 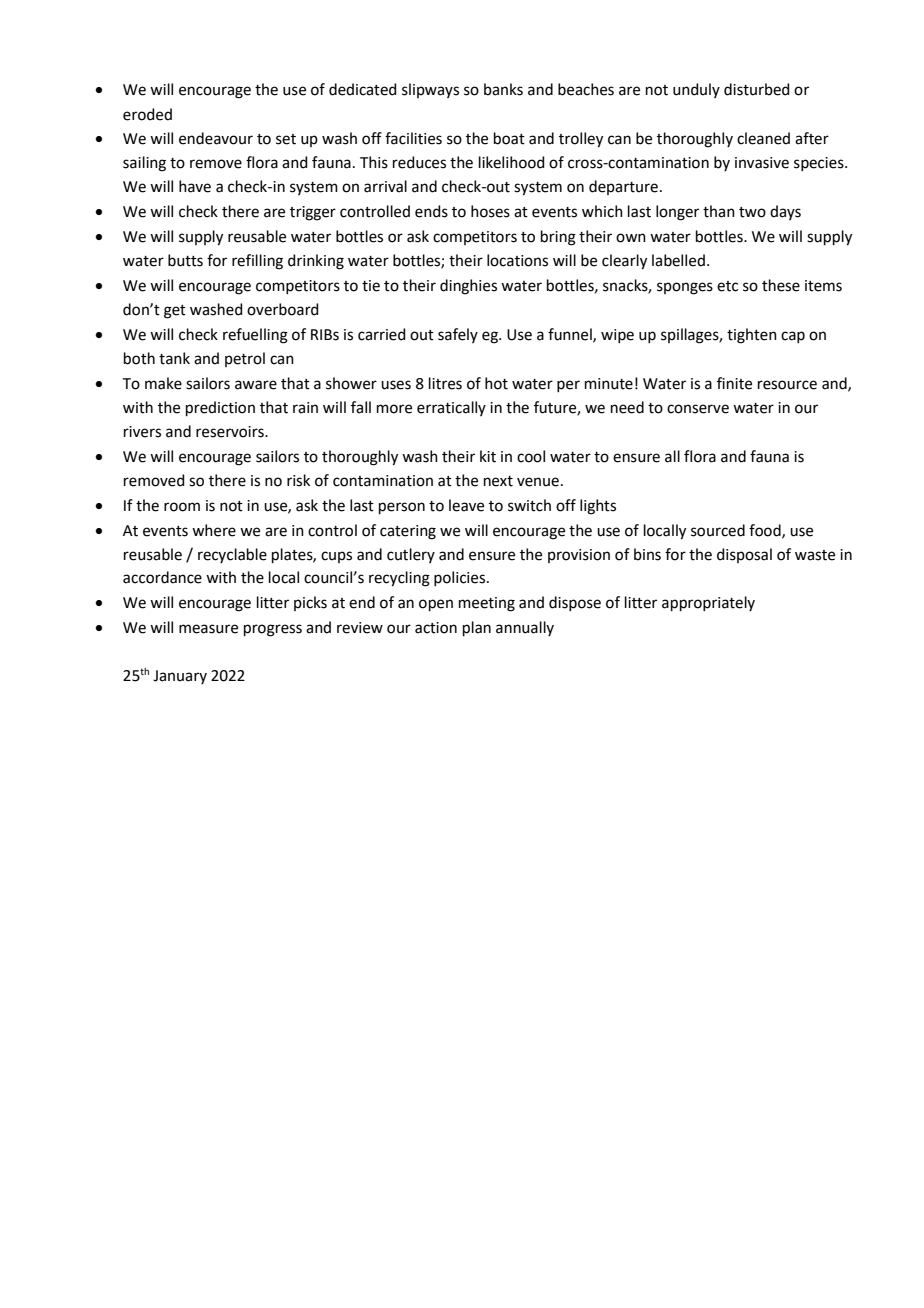 What do you see at coordinates (180, 677) in the screenshot?
I see `January` at bounding box center [180, 677].
